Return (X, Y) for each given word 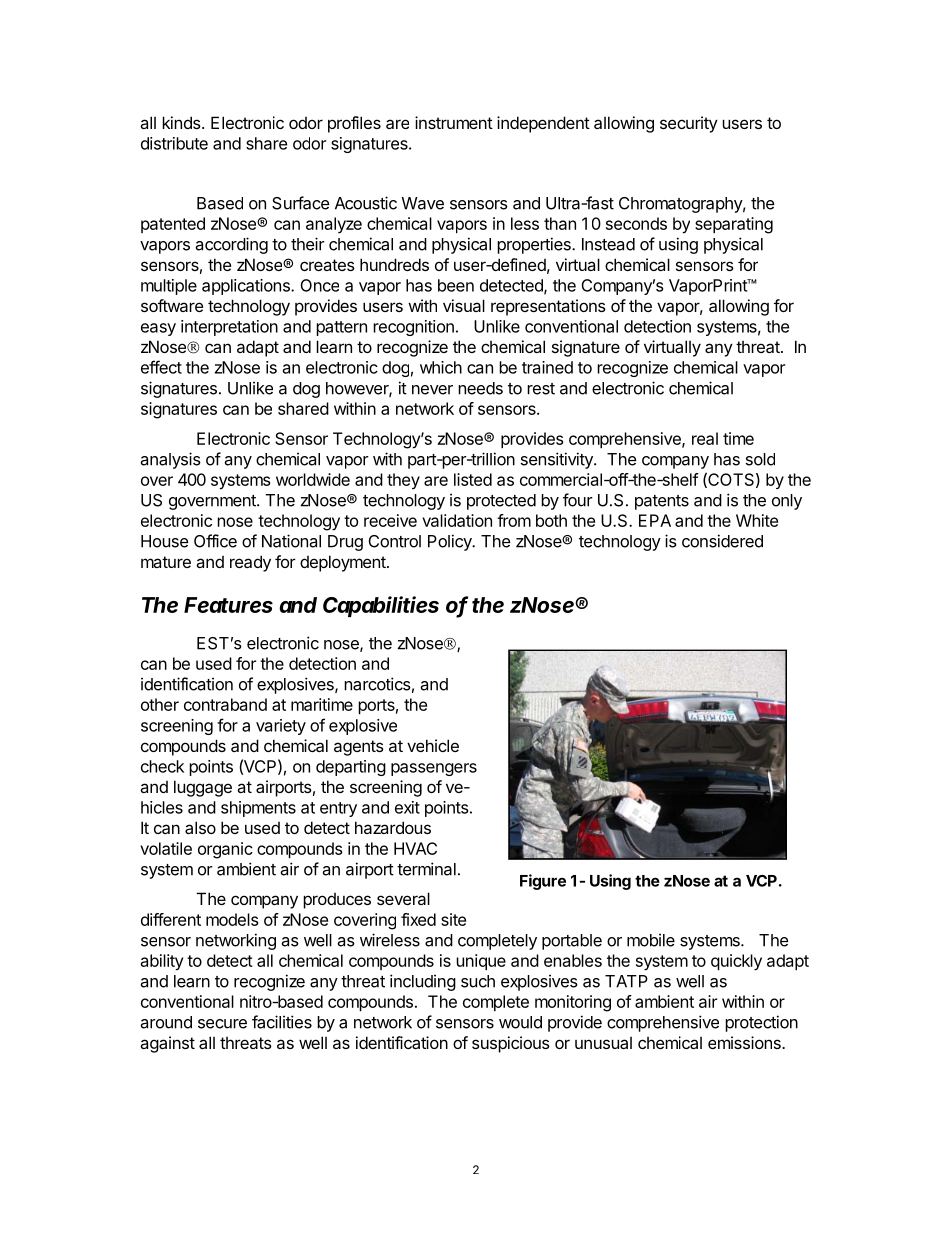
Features (228, 605)
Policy (451, 542)
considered (722, 541)
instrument (454, 122)
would (520, 1022)
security (689, 124)
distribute (174, 143)
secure (222, 1024)
